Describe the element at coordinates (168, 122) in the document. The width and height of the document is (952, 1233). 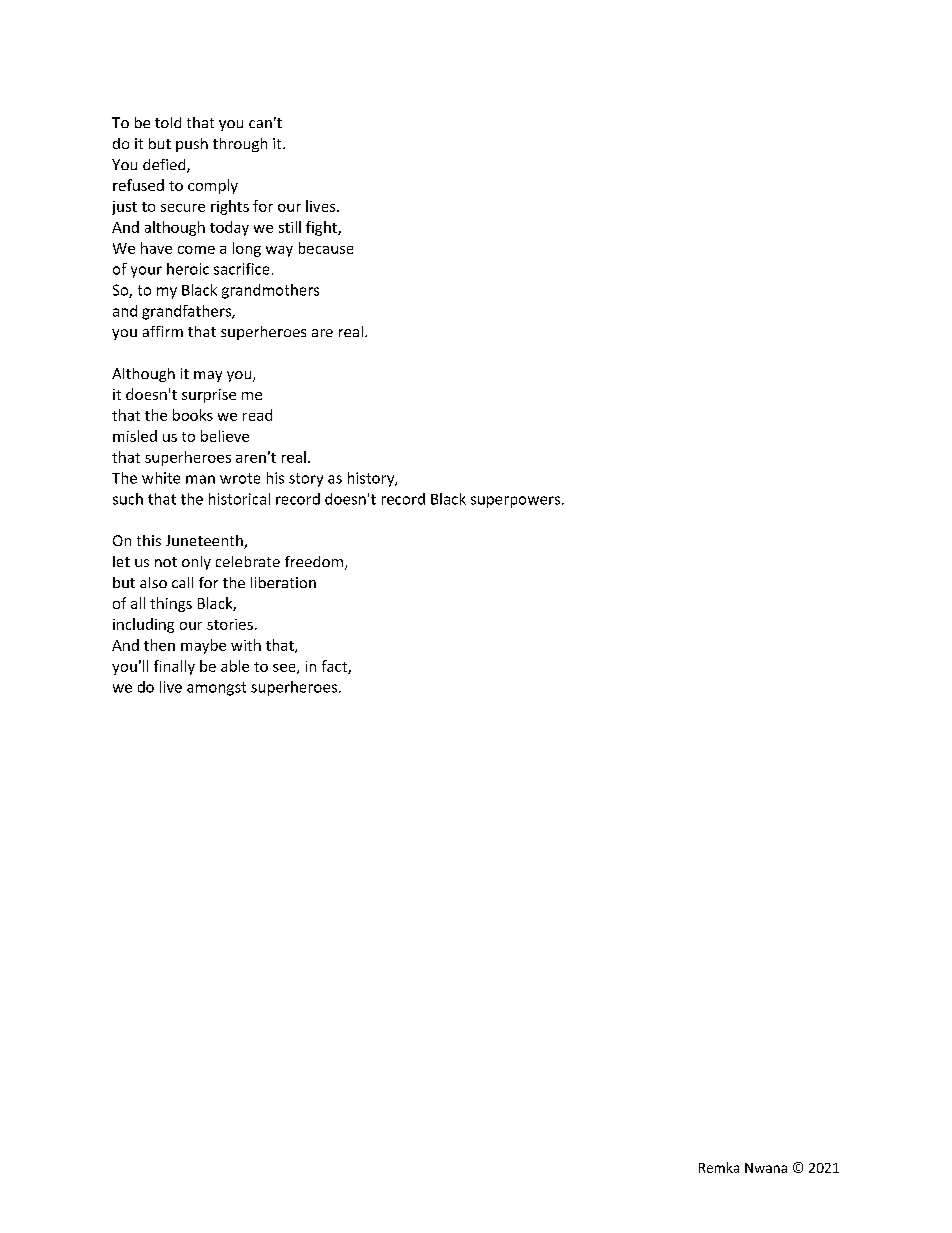
I see `told` at that location.
